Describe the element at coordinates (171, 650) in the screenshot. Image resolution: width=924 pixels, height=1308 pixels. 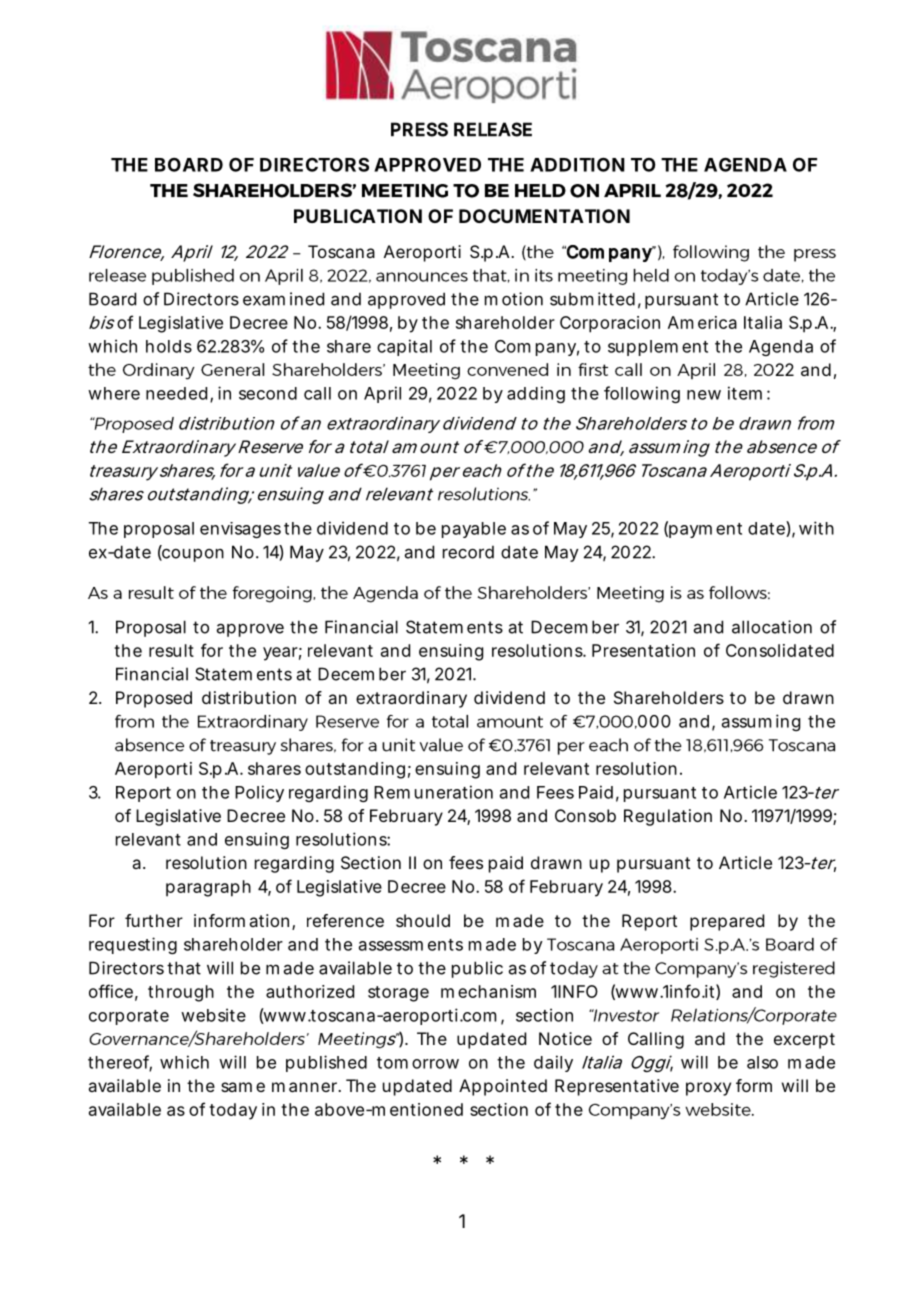
I see `result` at that location.
